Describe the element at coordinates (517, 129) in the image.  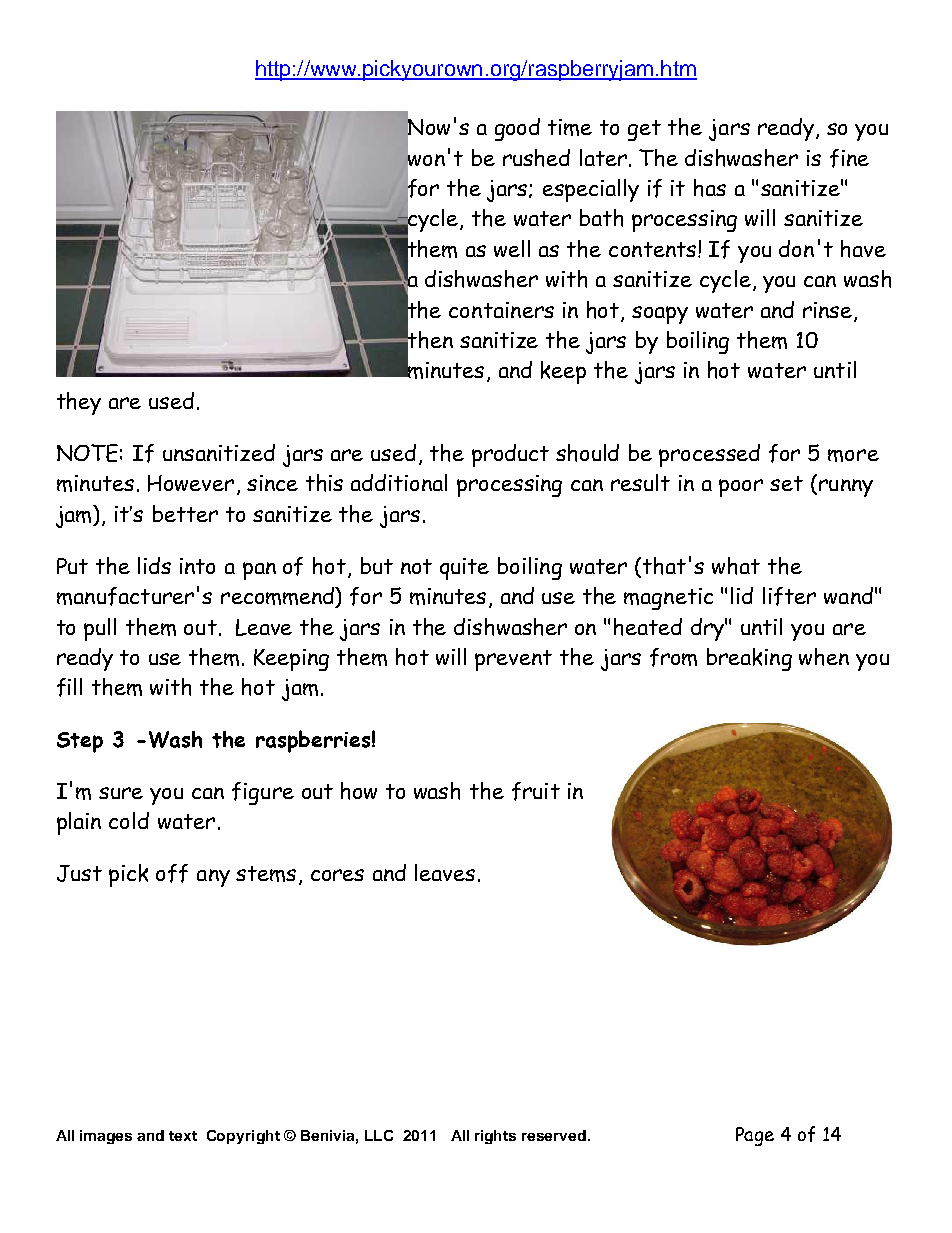
I see `good` at that location.
